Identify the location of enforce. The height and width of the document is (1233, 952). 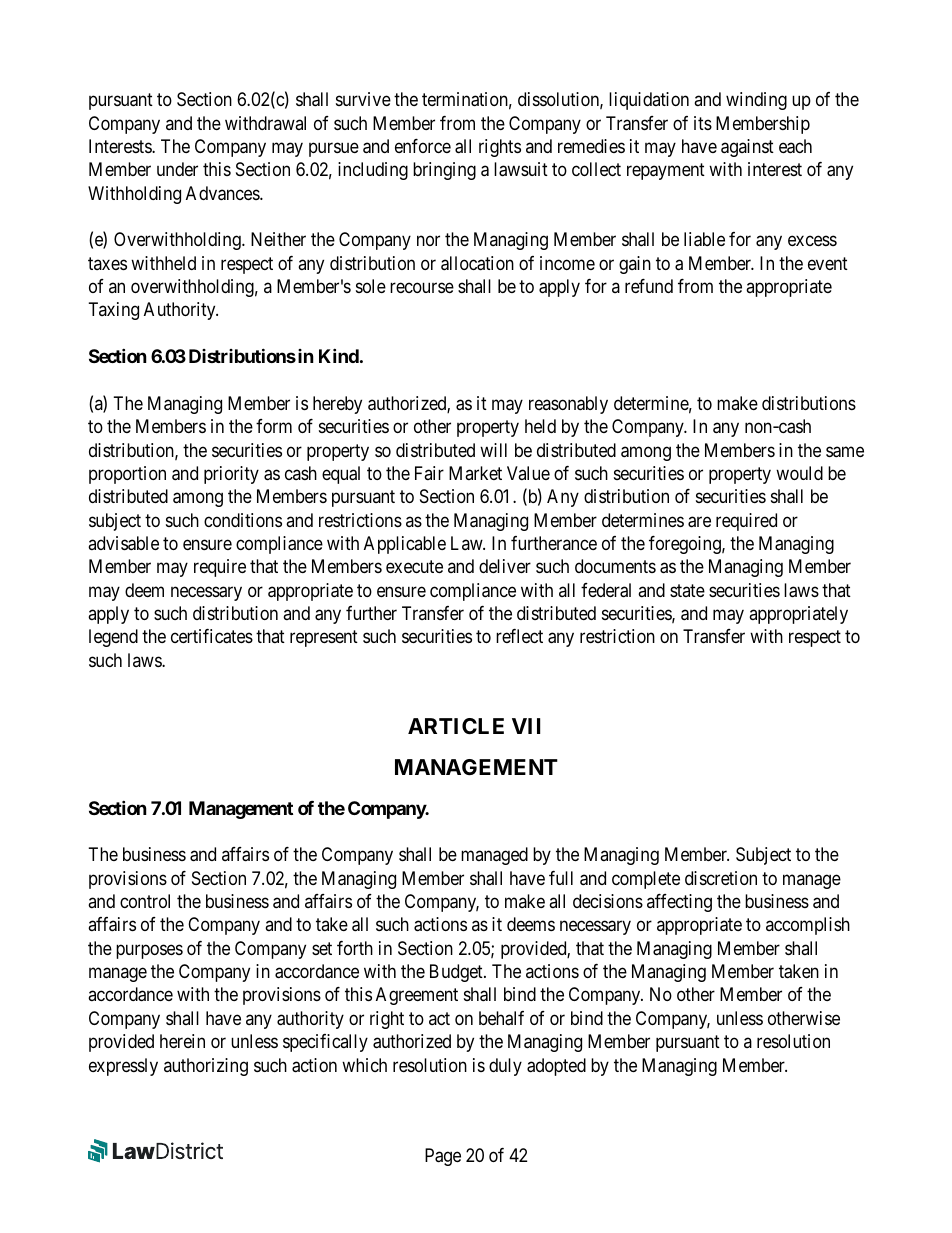
(423, 146).
